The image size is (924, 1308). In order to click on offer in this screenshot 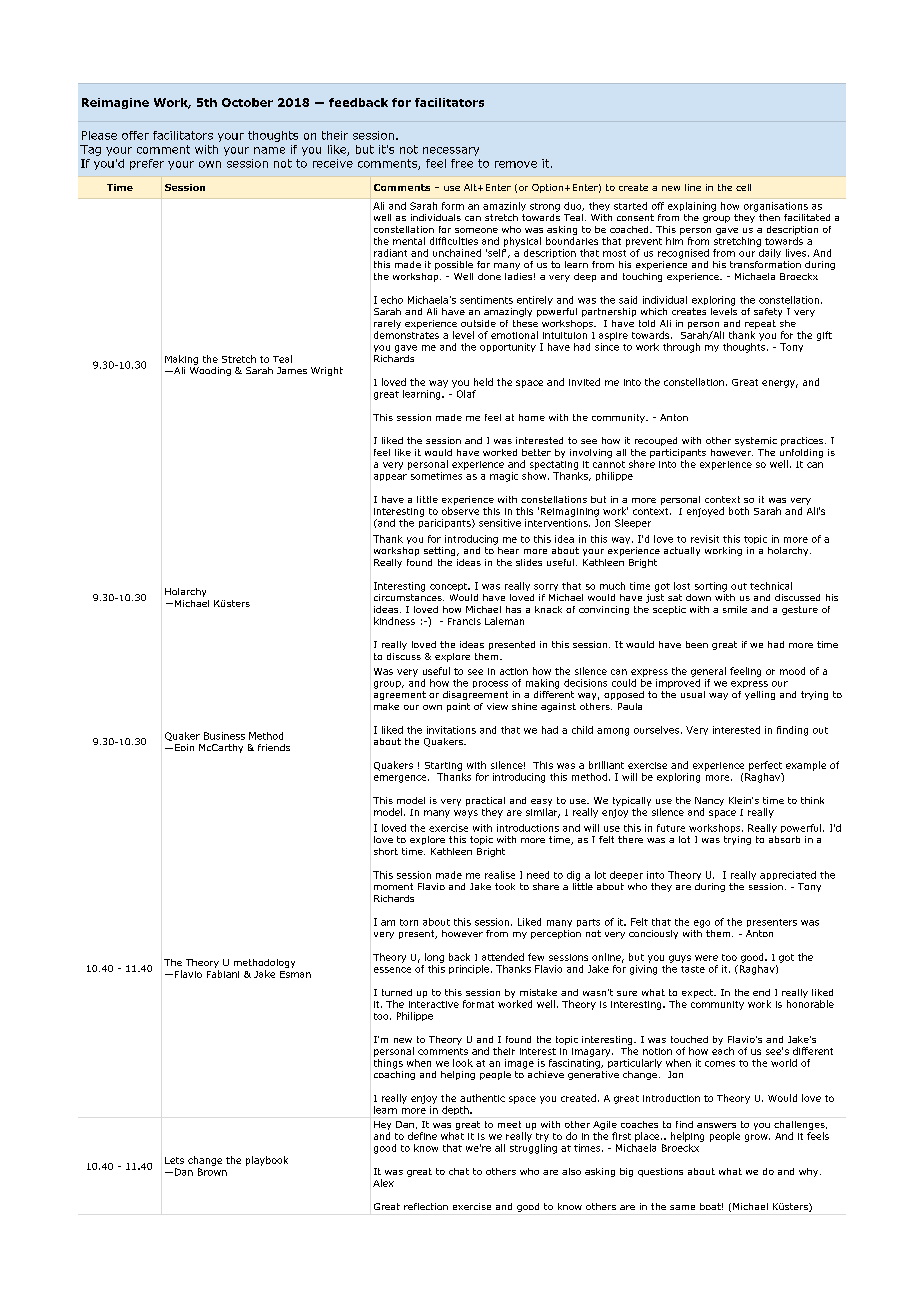, I will do `click(135, 135)`.
